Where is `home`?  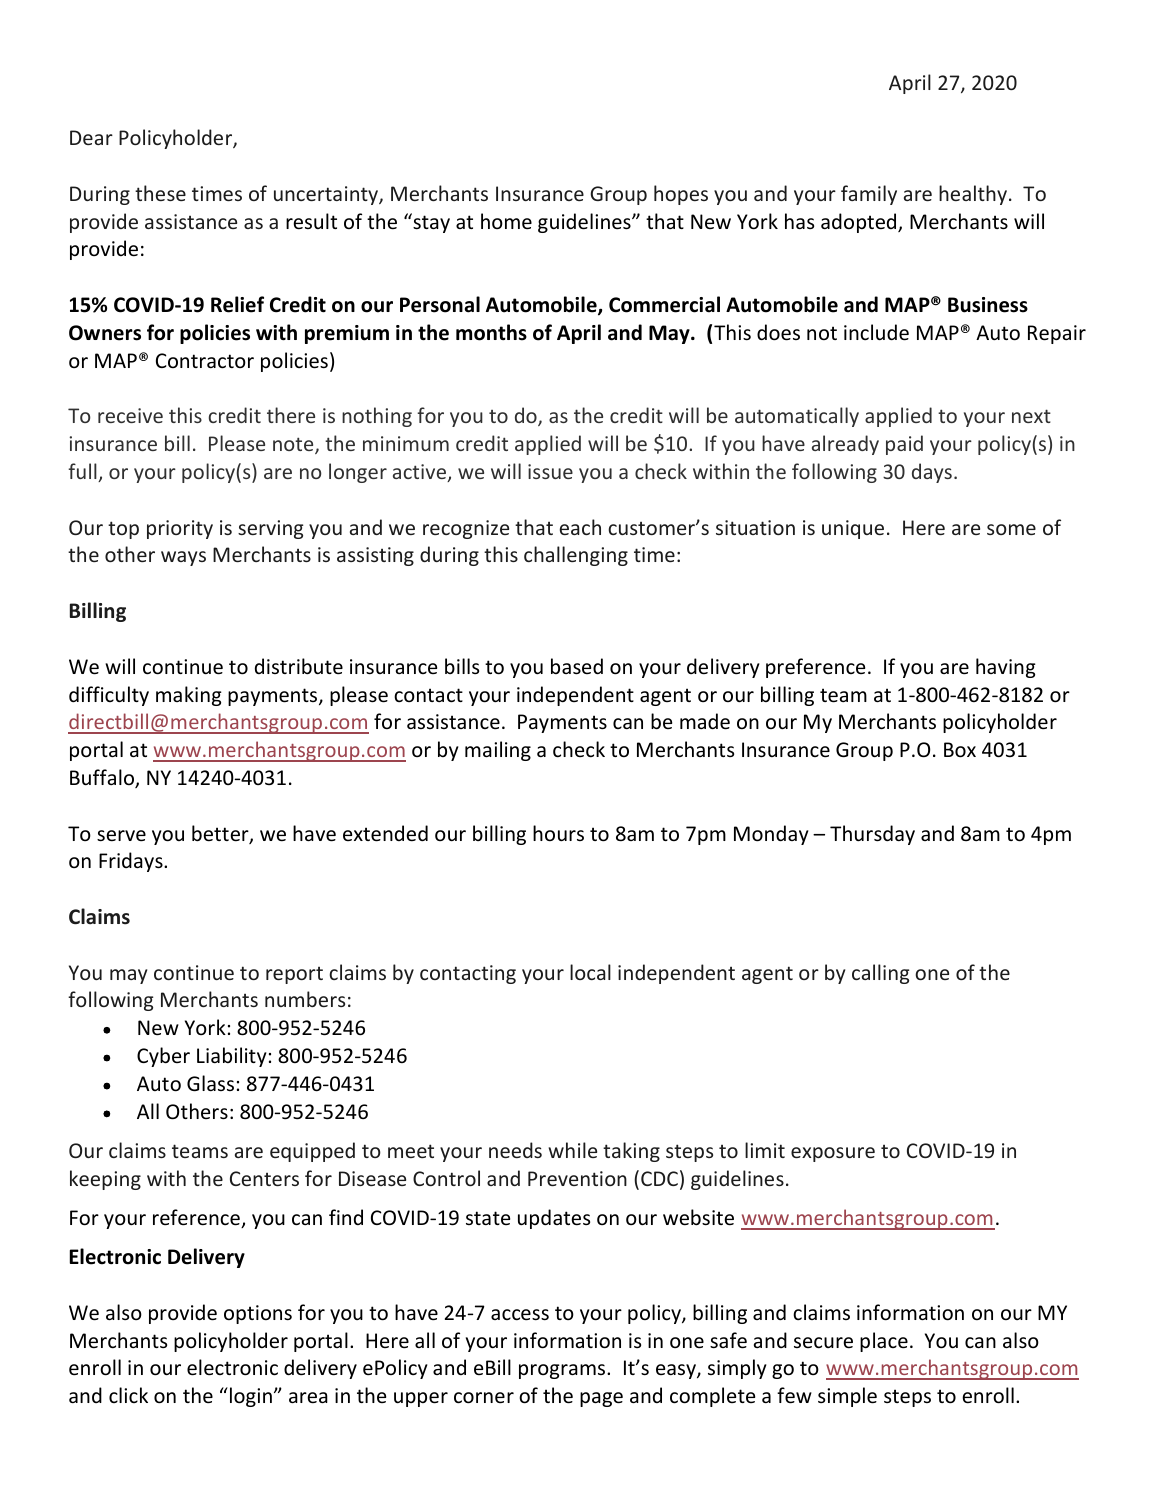 home is located at coordinates (506, 221).
